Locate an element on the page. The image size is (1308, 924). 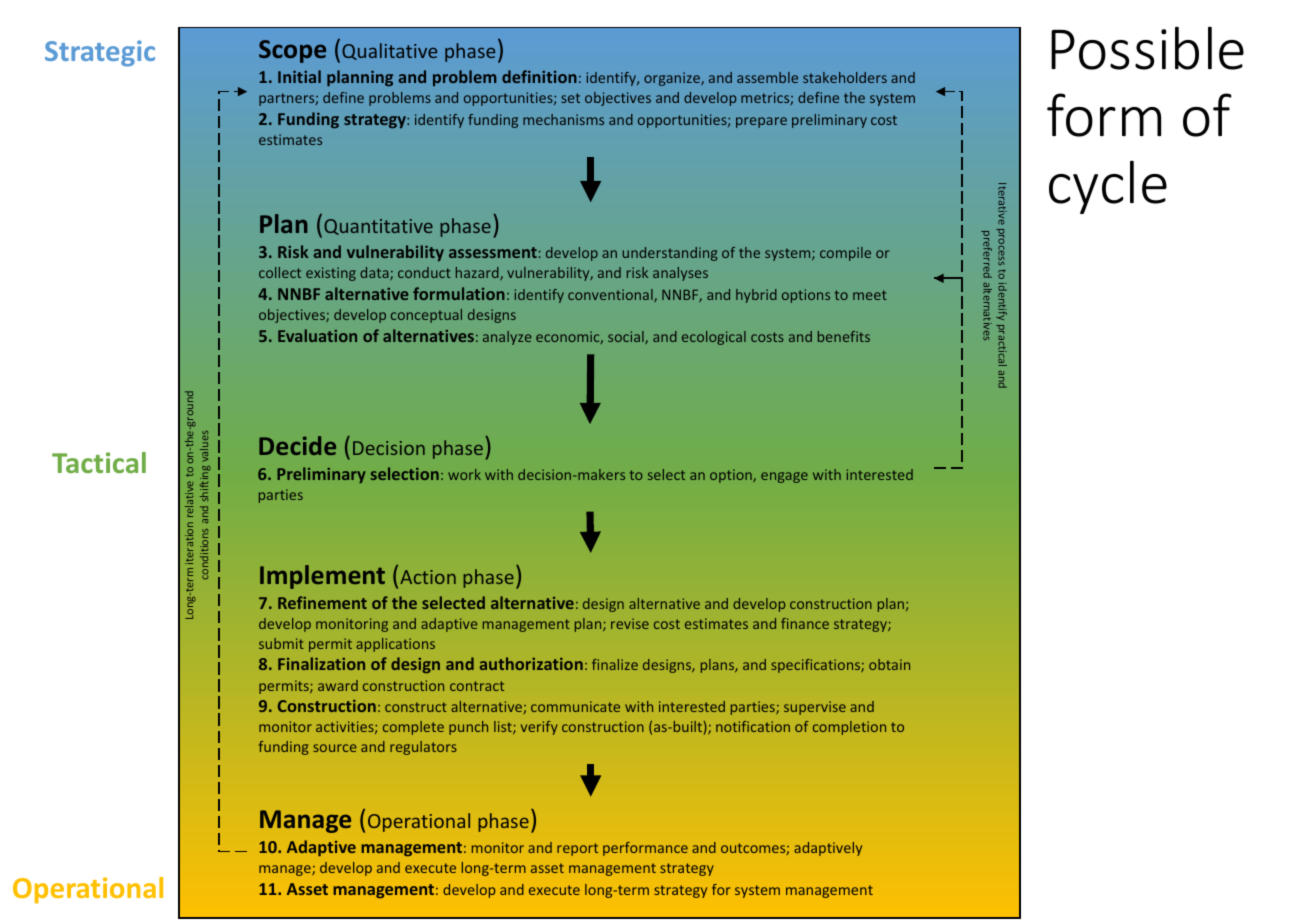
Implement is located at coordinates (322, 577).
